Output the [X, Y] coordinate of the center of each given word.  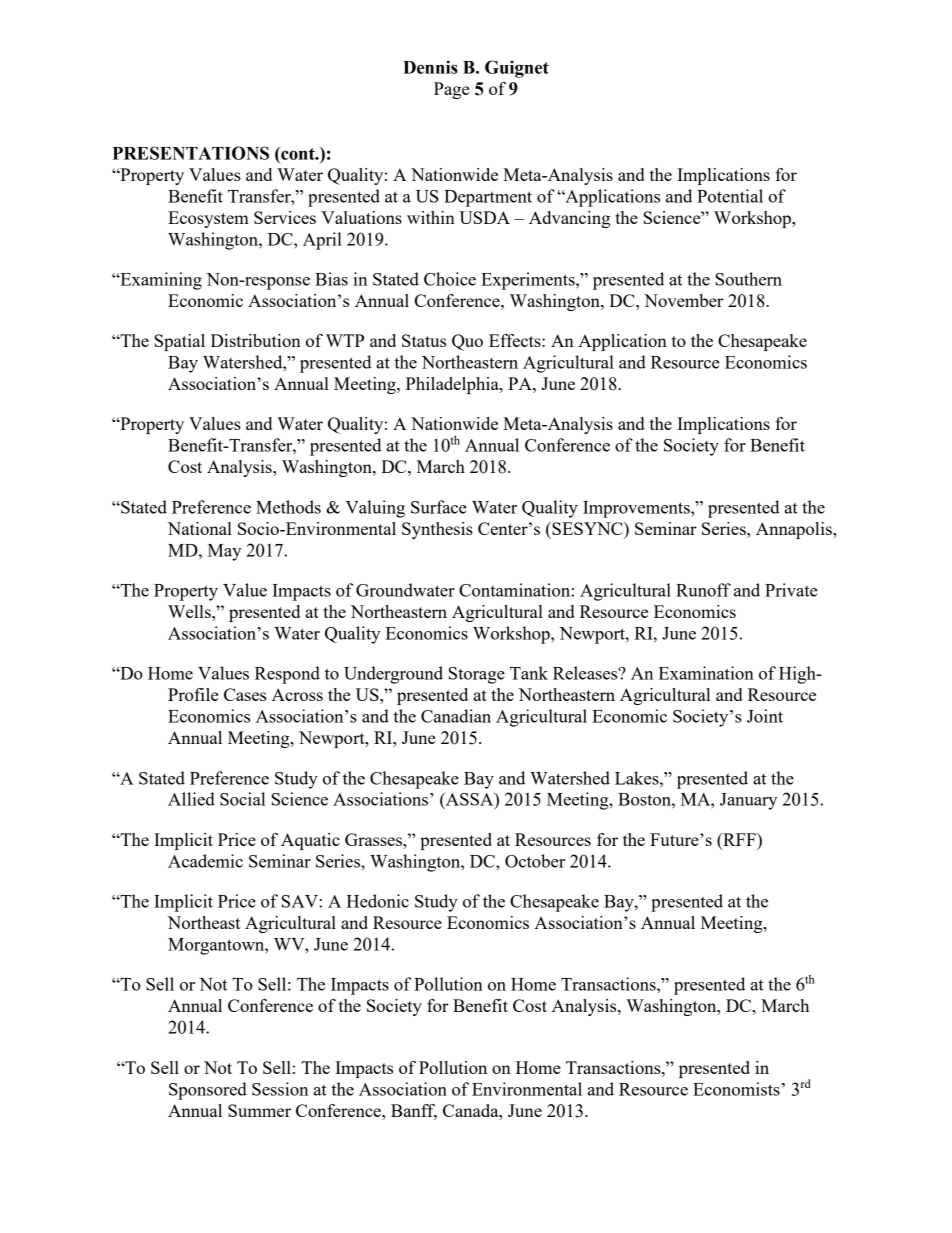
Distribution [256, 340]
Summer [259, 1110]
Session [280, 1089]
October [535, 861]
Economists [736, 1089]
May [224, 552]
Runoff [703, 590]
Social [242, 799]
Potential [730, 196]
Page [451, 90]
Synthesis [437, 530]
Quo [467, 342]
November [683, 300]
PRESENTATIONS [191, 153]
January [748, 801]
